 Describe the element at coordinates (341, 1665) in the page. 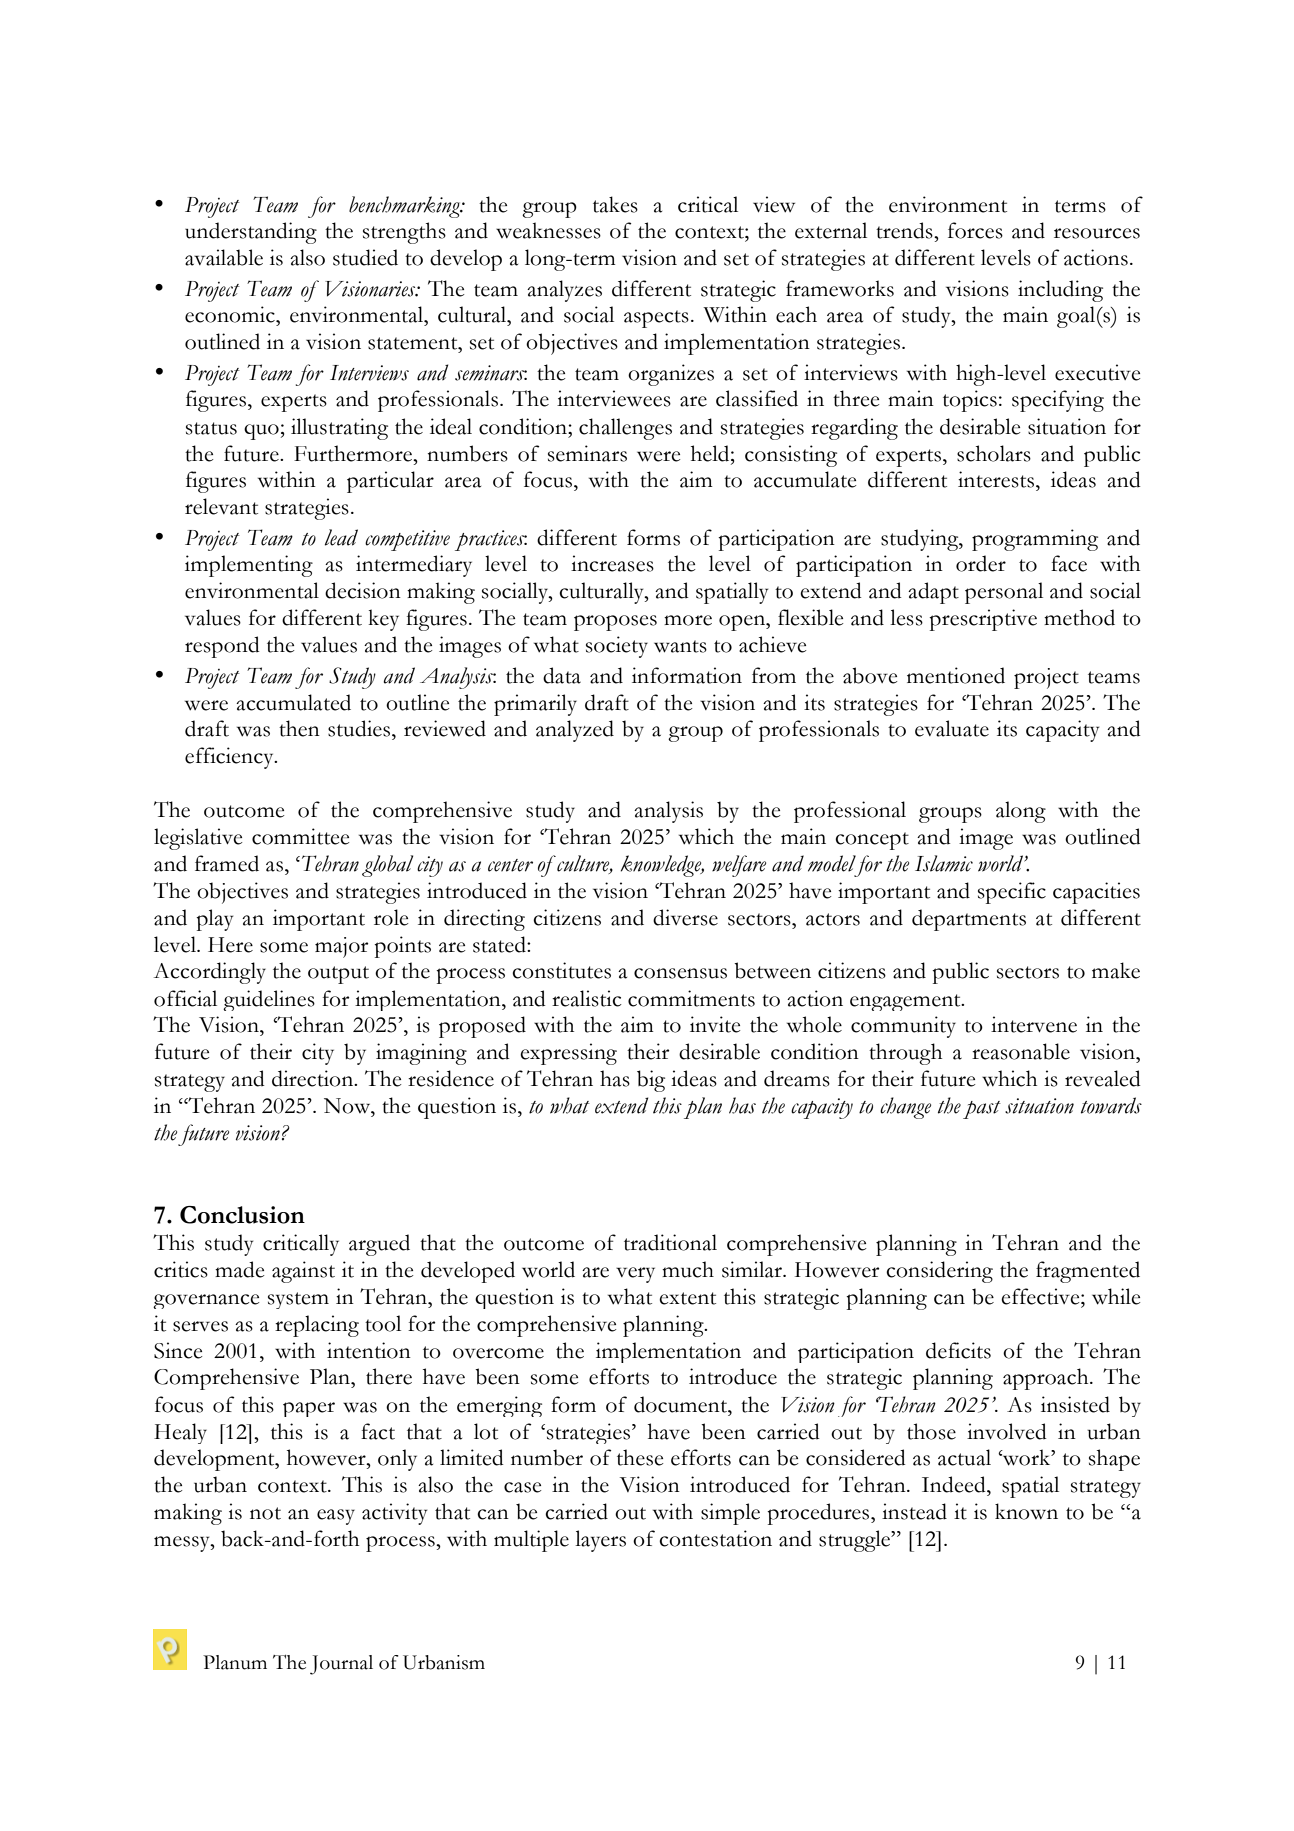

I see `Journal` at that location.
